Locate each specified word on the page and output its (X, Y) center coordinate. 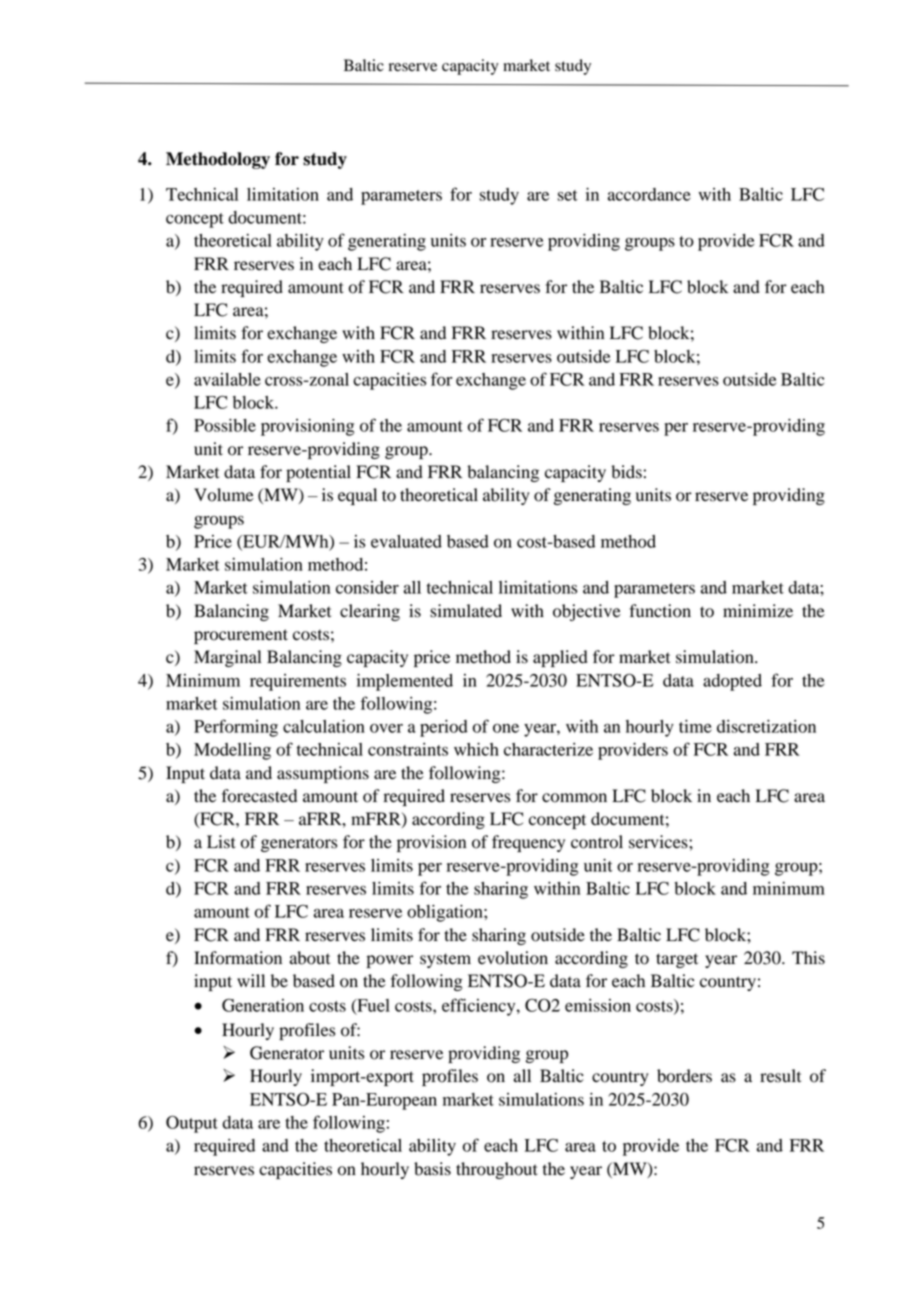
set (567, 195)
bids (626, 472)
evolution (513, 958)
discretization (766, 726)
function (660, 611)
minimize (758, 611)
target (677, 960)
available (227, 379)
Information (238, 958)
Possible (225, 425)
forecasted (259, 796)
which (476, 749)
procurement (241, 636)
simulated (466, 611)
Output (192, 1124)
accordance (649, 194)
